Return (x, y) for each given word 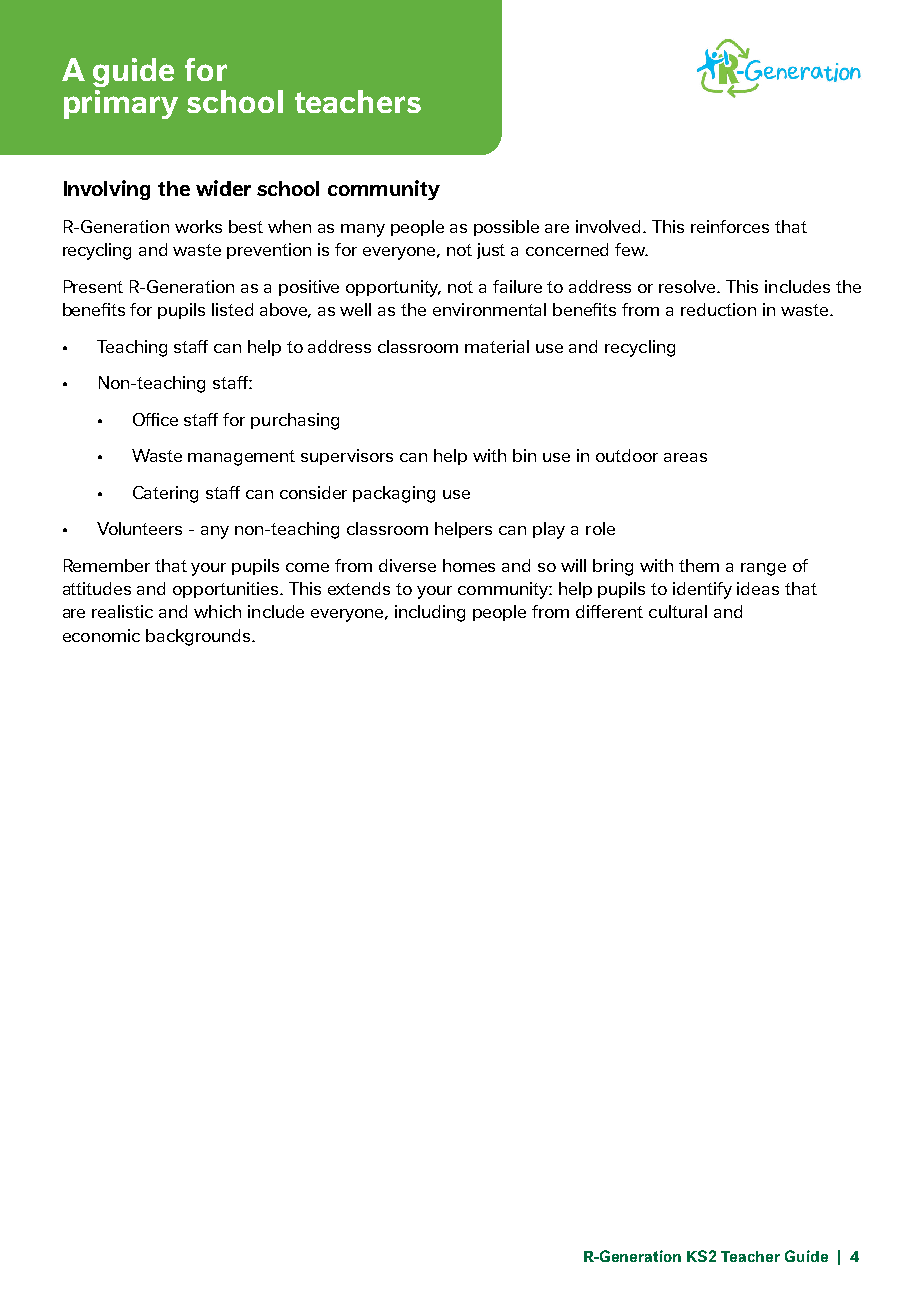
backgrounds (199, 637)
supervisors (347, 457)
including (430, 613)
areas (685, 457)
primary (121, 104)
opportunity (393, 288)
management (241, 458)
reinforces (730, 226)
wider (223, 188)
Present (93, 286)
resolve (688, 286)
